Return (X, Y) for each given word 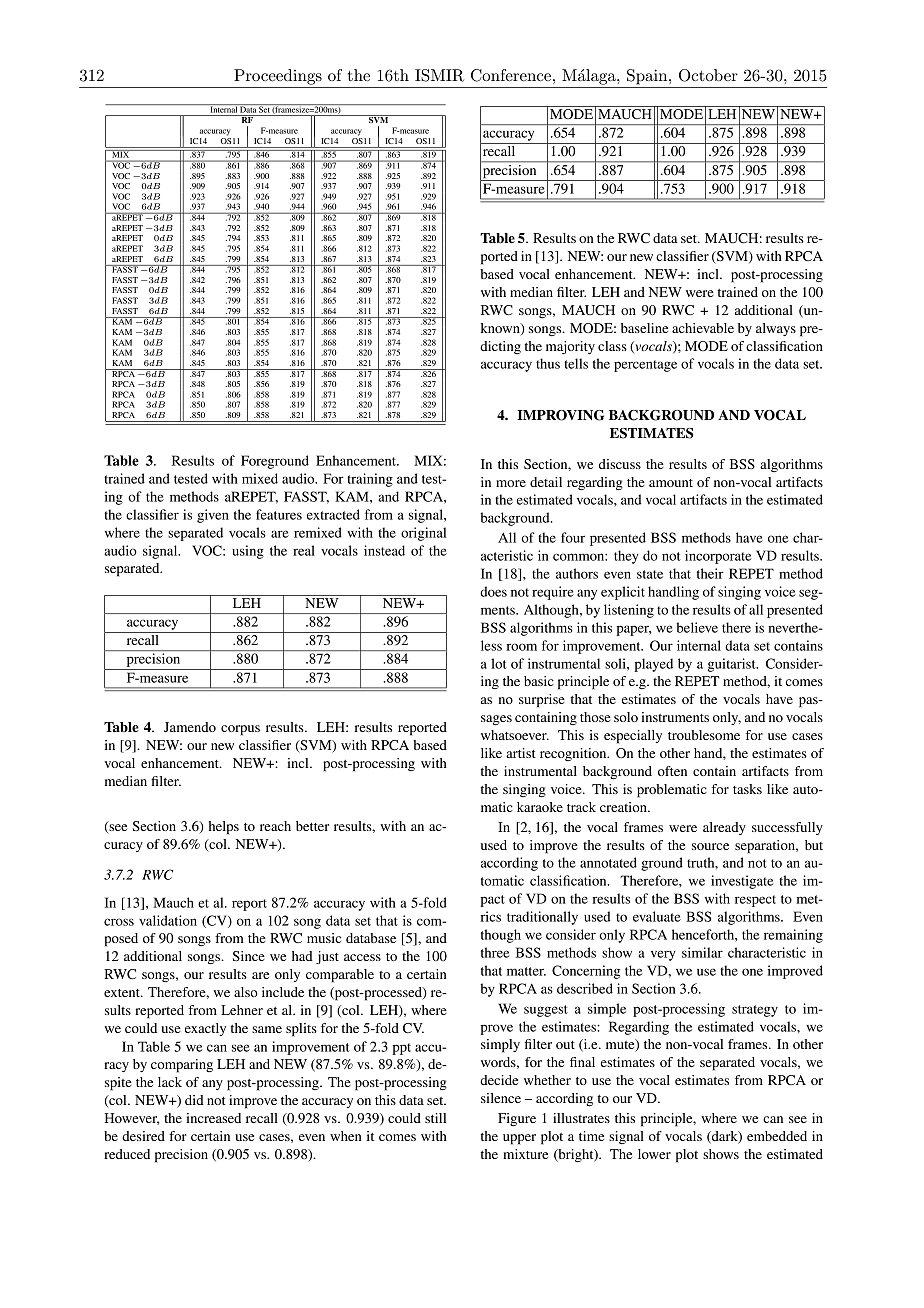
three (495, 952)
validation (168, 920)
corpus (240, 730)
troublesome (704, 735)
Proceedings (278, 77)
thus (548, 363)
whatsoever (515, 735)
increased (213, 1118)
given (213, 516)
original (423, 534)
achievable (703, 328)
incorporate (718, 557)
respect (755, 901)
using (248, 552)
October (708, 75)
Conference (511, 75)
